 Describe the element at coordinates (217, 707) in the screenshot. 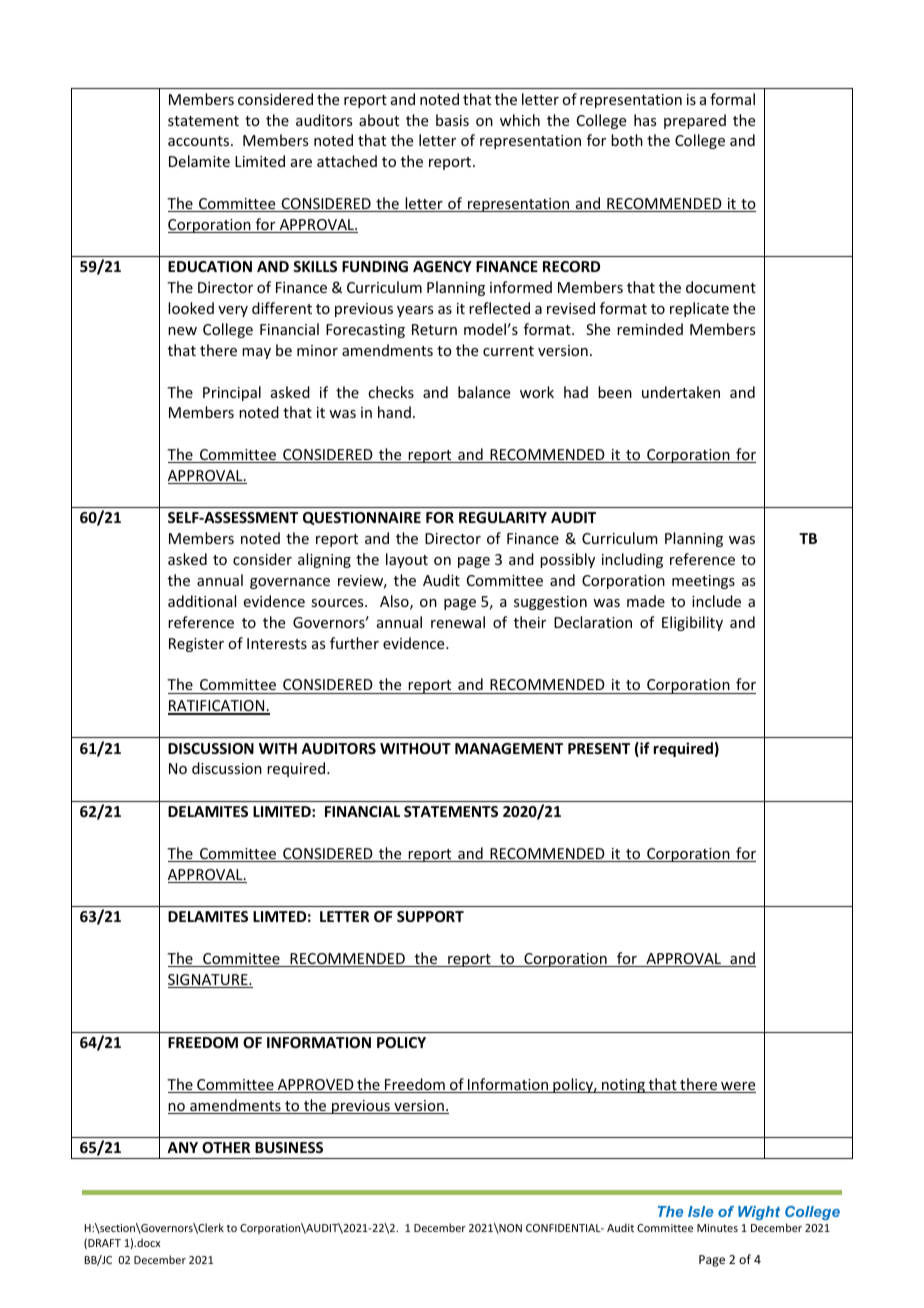

I see `RATIFICATION` at that location.
